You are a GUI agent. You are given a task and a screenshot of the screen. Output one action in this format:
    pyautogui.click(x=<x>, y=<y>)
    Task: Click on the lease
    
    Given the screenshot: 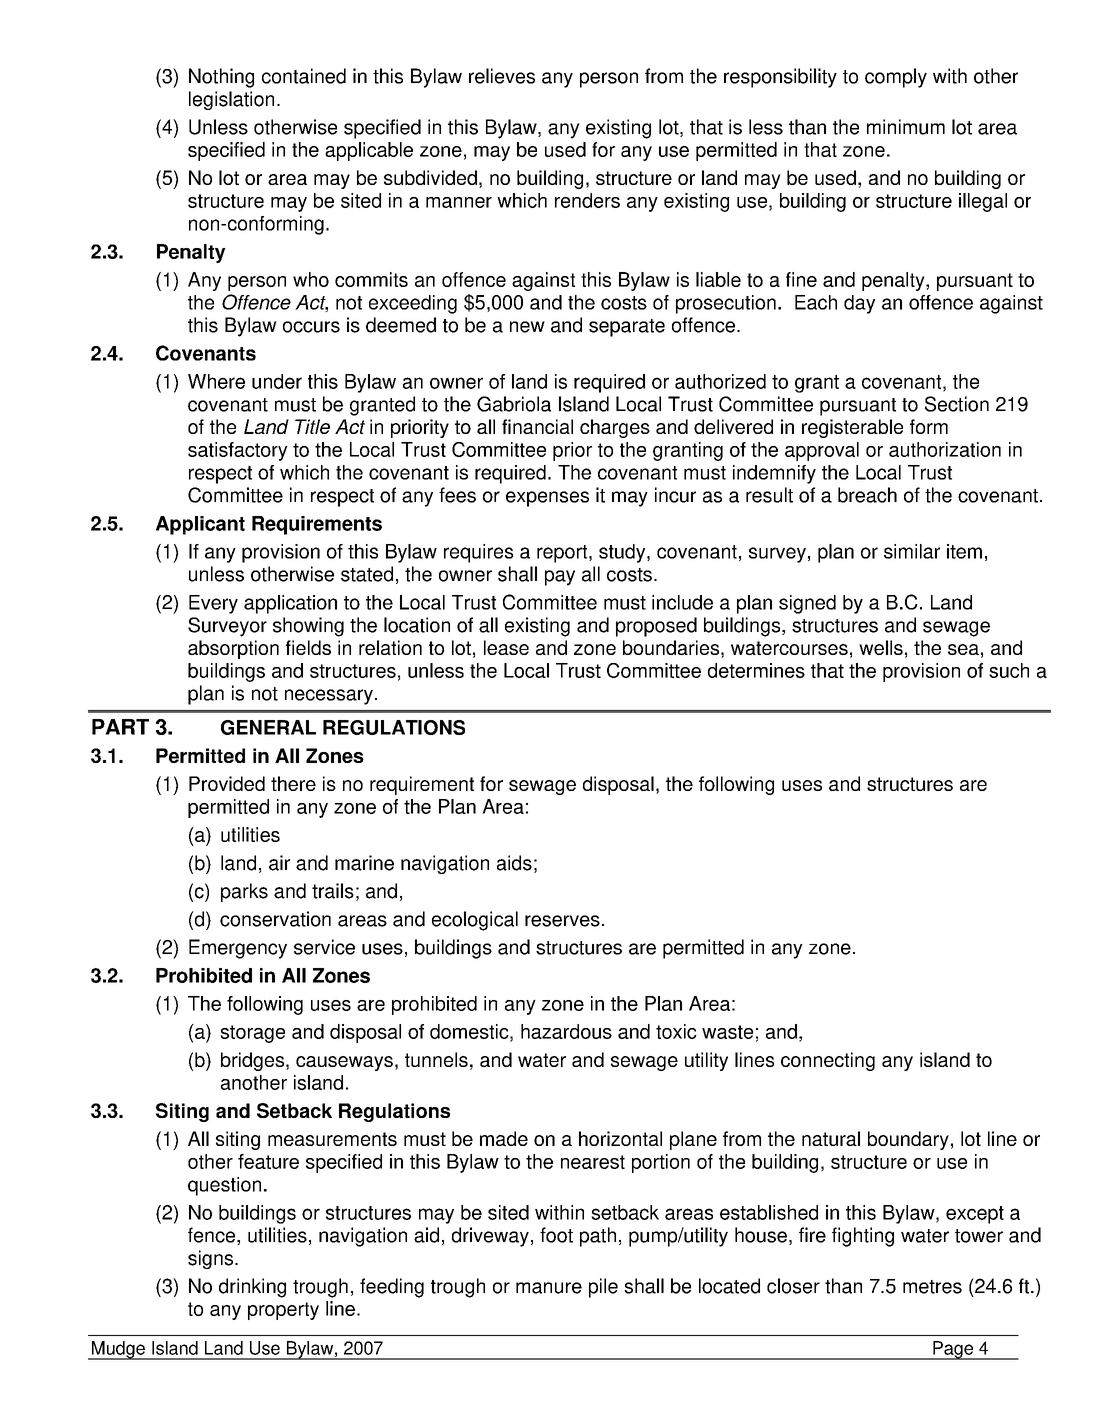 What is the action you would take?
    pyautogui.click(x=506, y=647)
